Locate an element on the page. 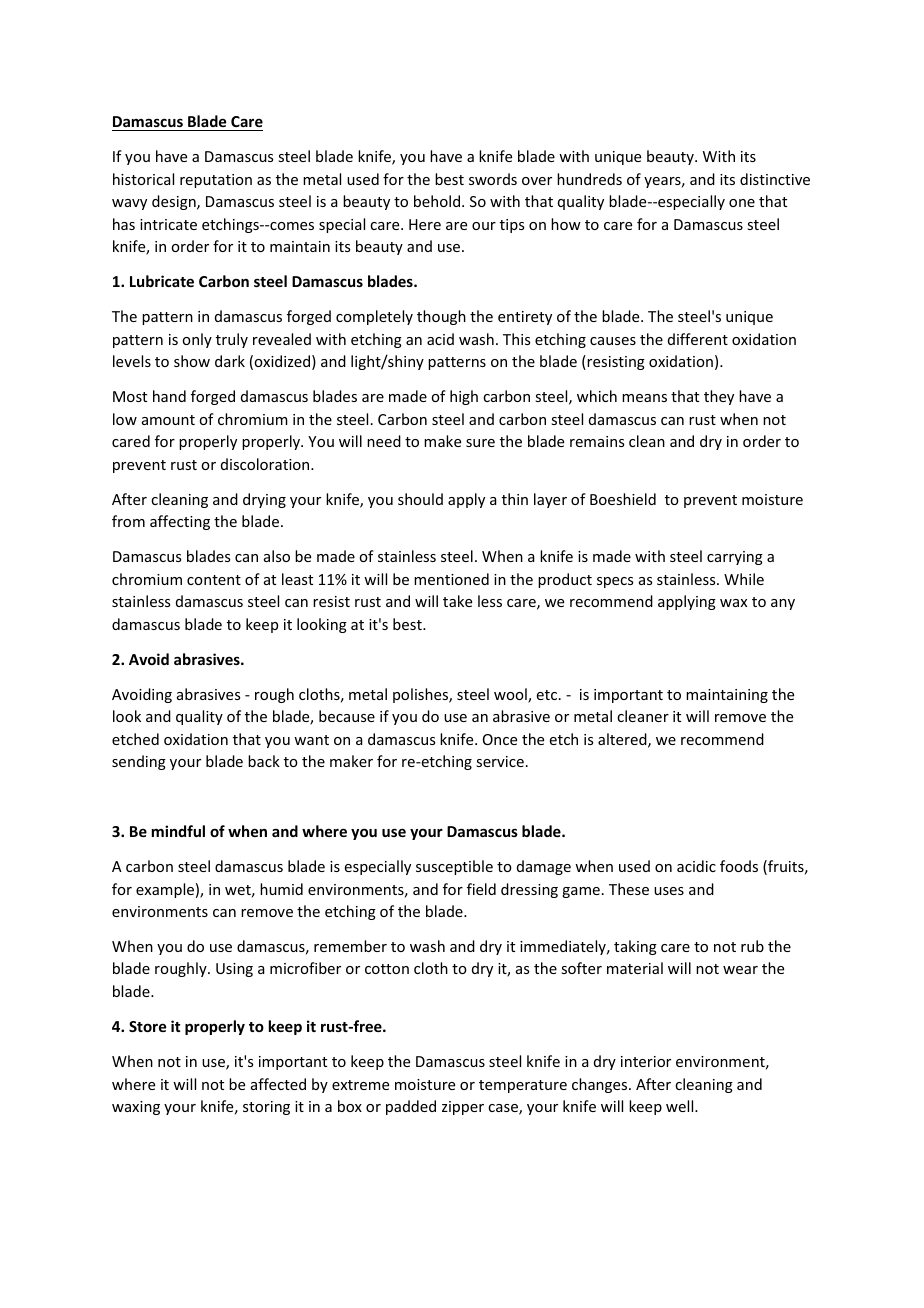 This document has height=1308, width=924. behold is located at coordinates (438, 201).
